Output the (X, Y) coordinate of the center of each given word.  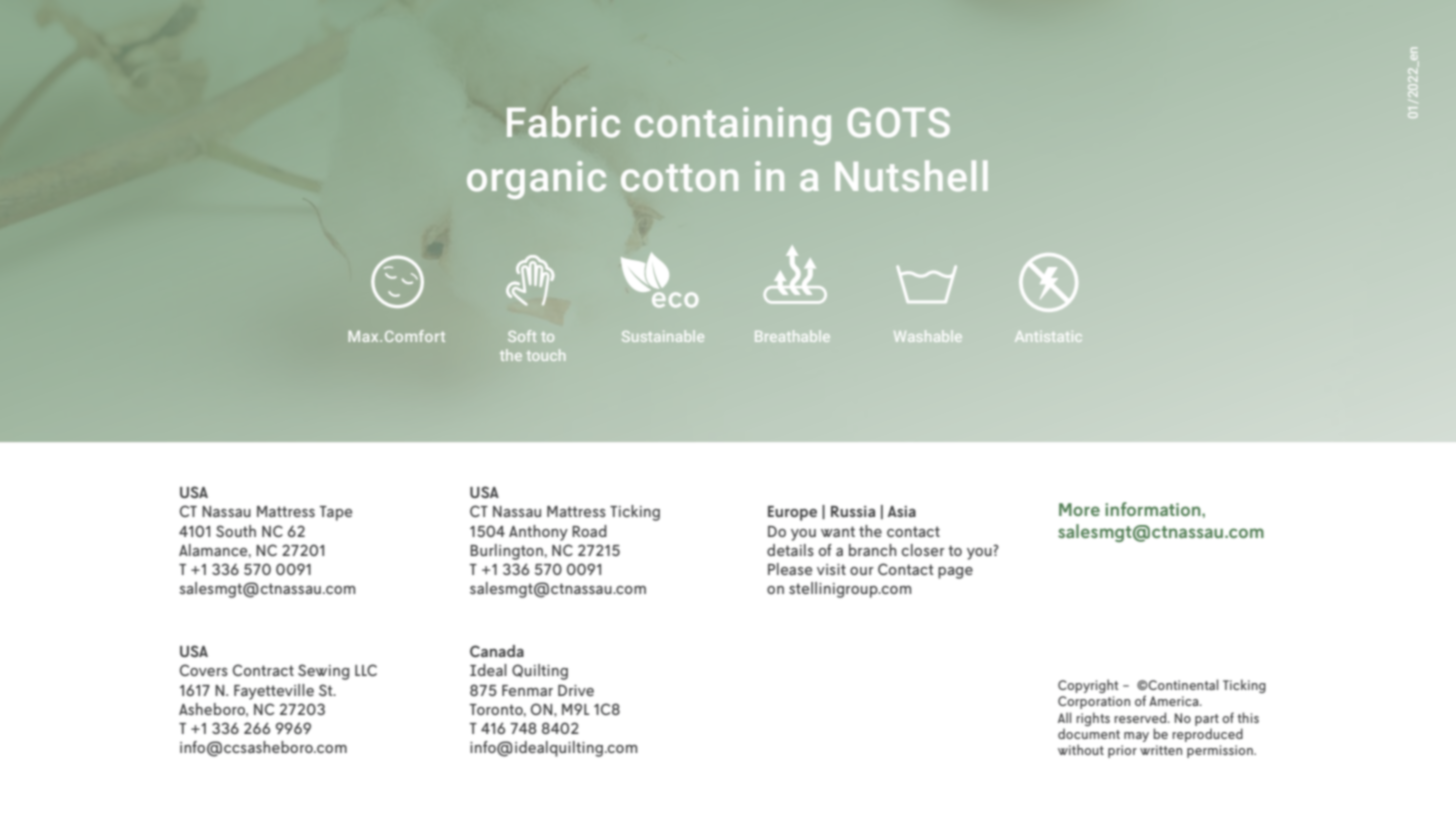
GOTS (899, 123)
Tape (336, 513)
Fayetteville (274, 692)
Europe (792, 513)
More (1079, 509)
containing (733, 126)
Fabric (563, 122)
